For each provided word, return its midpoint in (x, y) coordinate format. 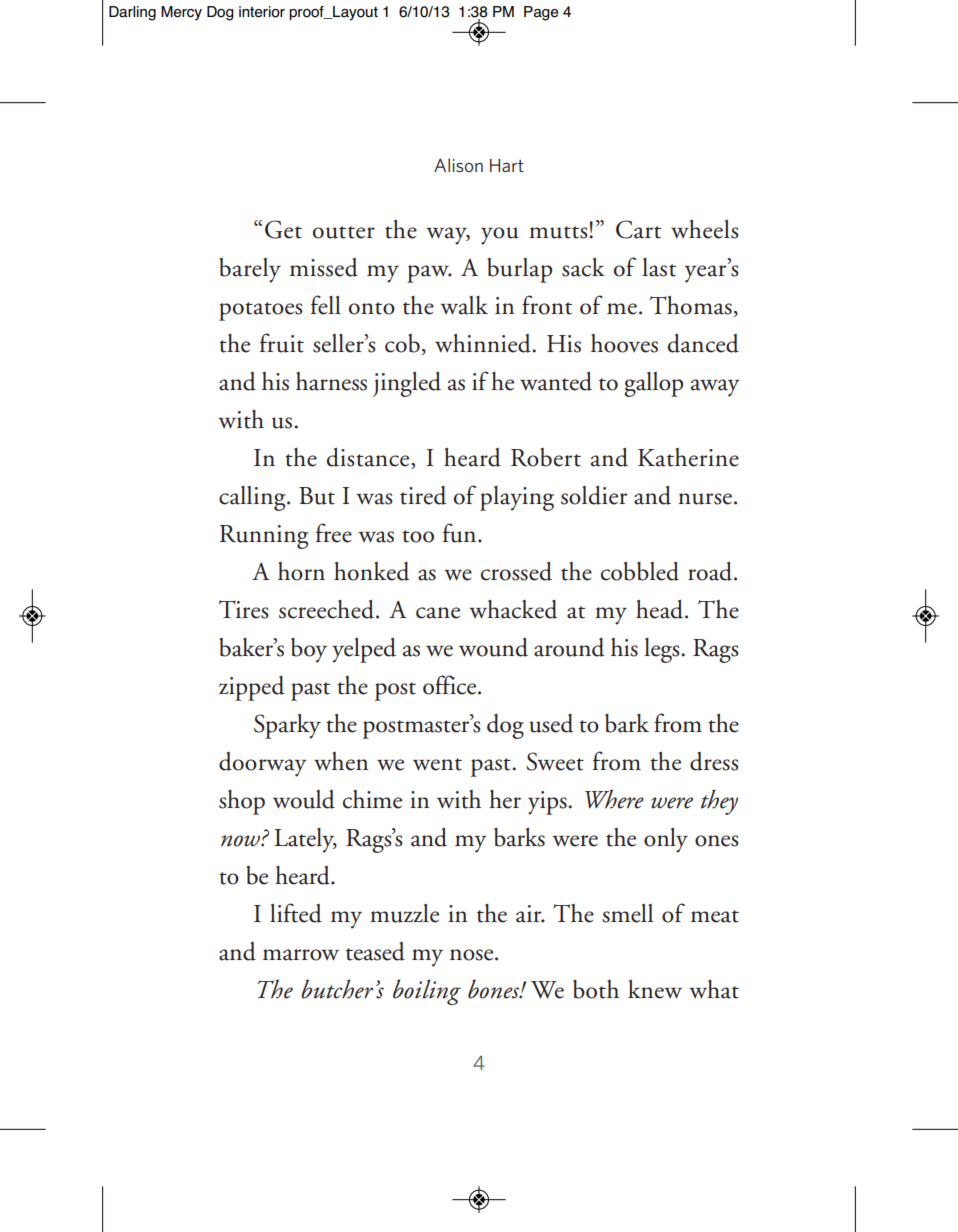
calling (253, 498)
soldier (594, 495)
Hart (506, 165)
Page (541, 13)
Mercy (181, 13)
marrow (301, 955)
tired (423, 495)
